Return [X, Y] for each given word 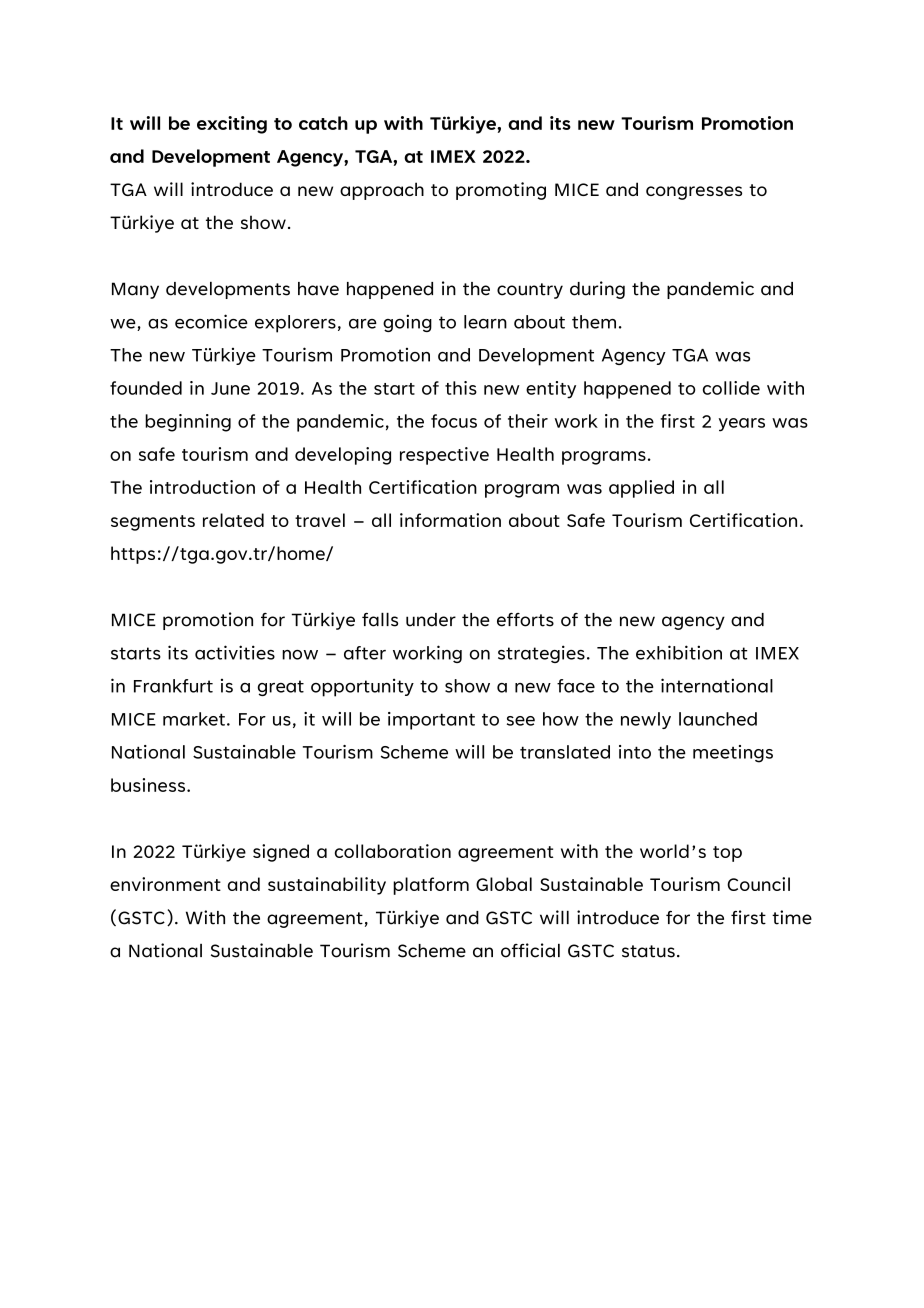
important [431, 721]
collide [731, 388]
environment [165, 884]
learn [485, 322]
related [233, 520]
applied [641, 489]
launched [718, 719]
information [450, 520]
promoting [501, 191]
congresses [694, 193]
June [230, 388]
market [194, 719]
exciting [232, 125]
